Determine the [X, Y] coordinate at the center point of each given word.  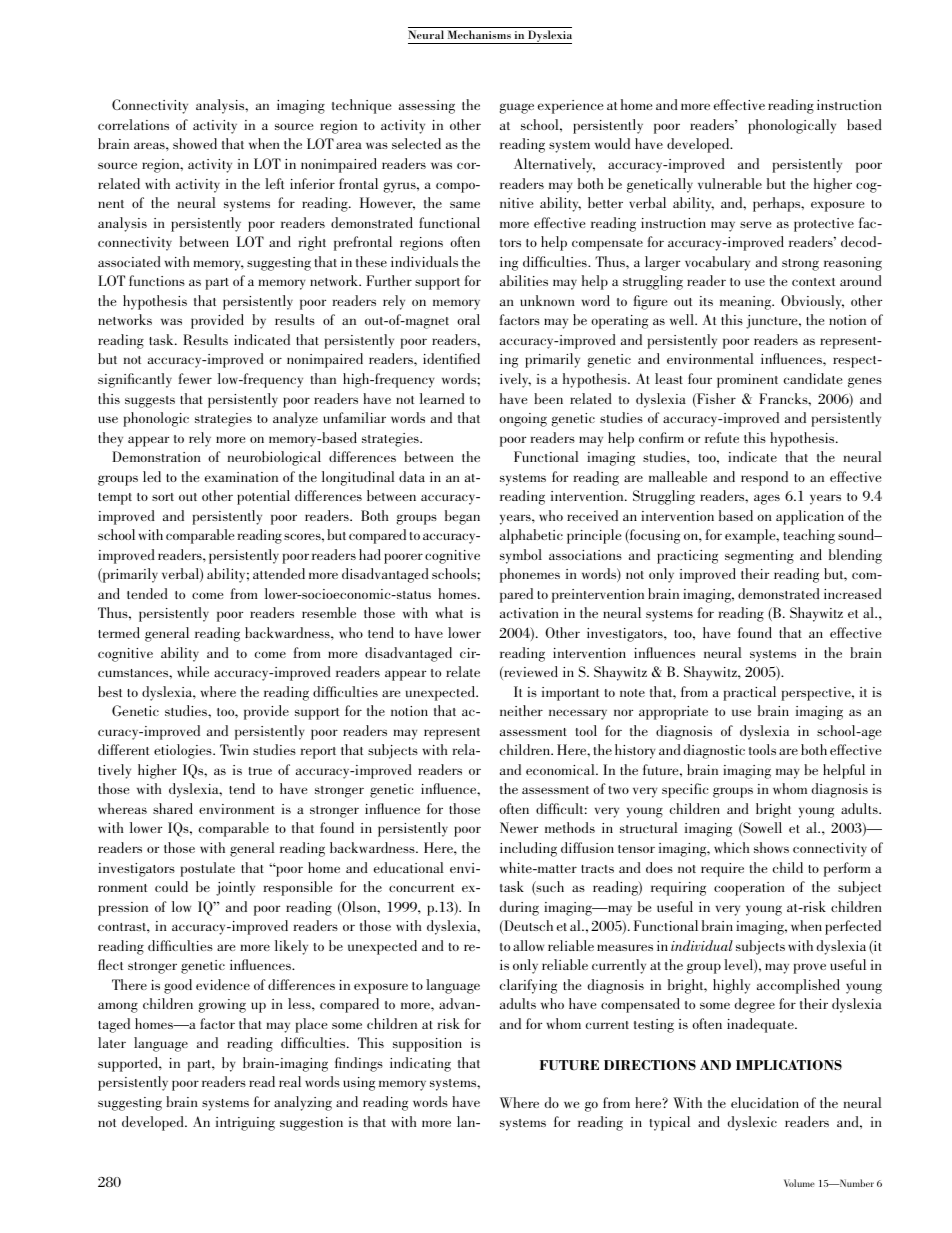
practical [749, 693]
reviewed [530, 673]
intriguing [245, 1124]
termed [119, 632]
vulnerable [730, 183]
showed [195, 143]
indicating [420, 1064]
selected [416, 143]
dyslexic [752, 1123]
